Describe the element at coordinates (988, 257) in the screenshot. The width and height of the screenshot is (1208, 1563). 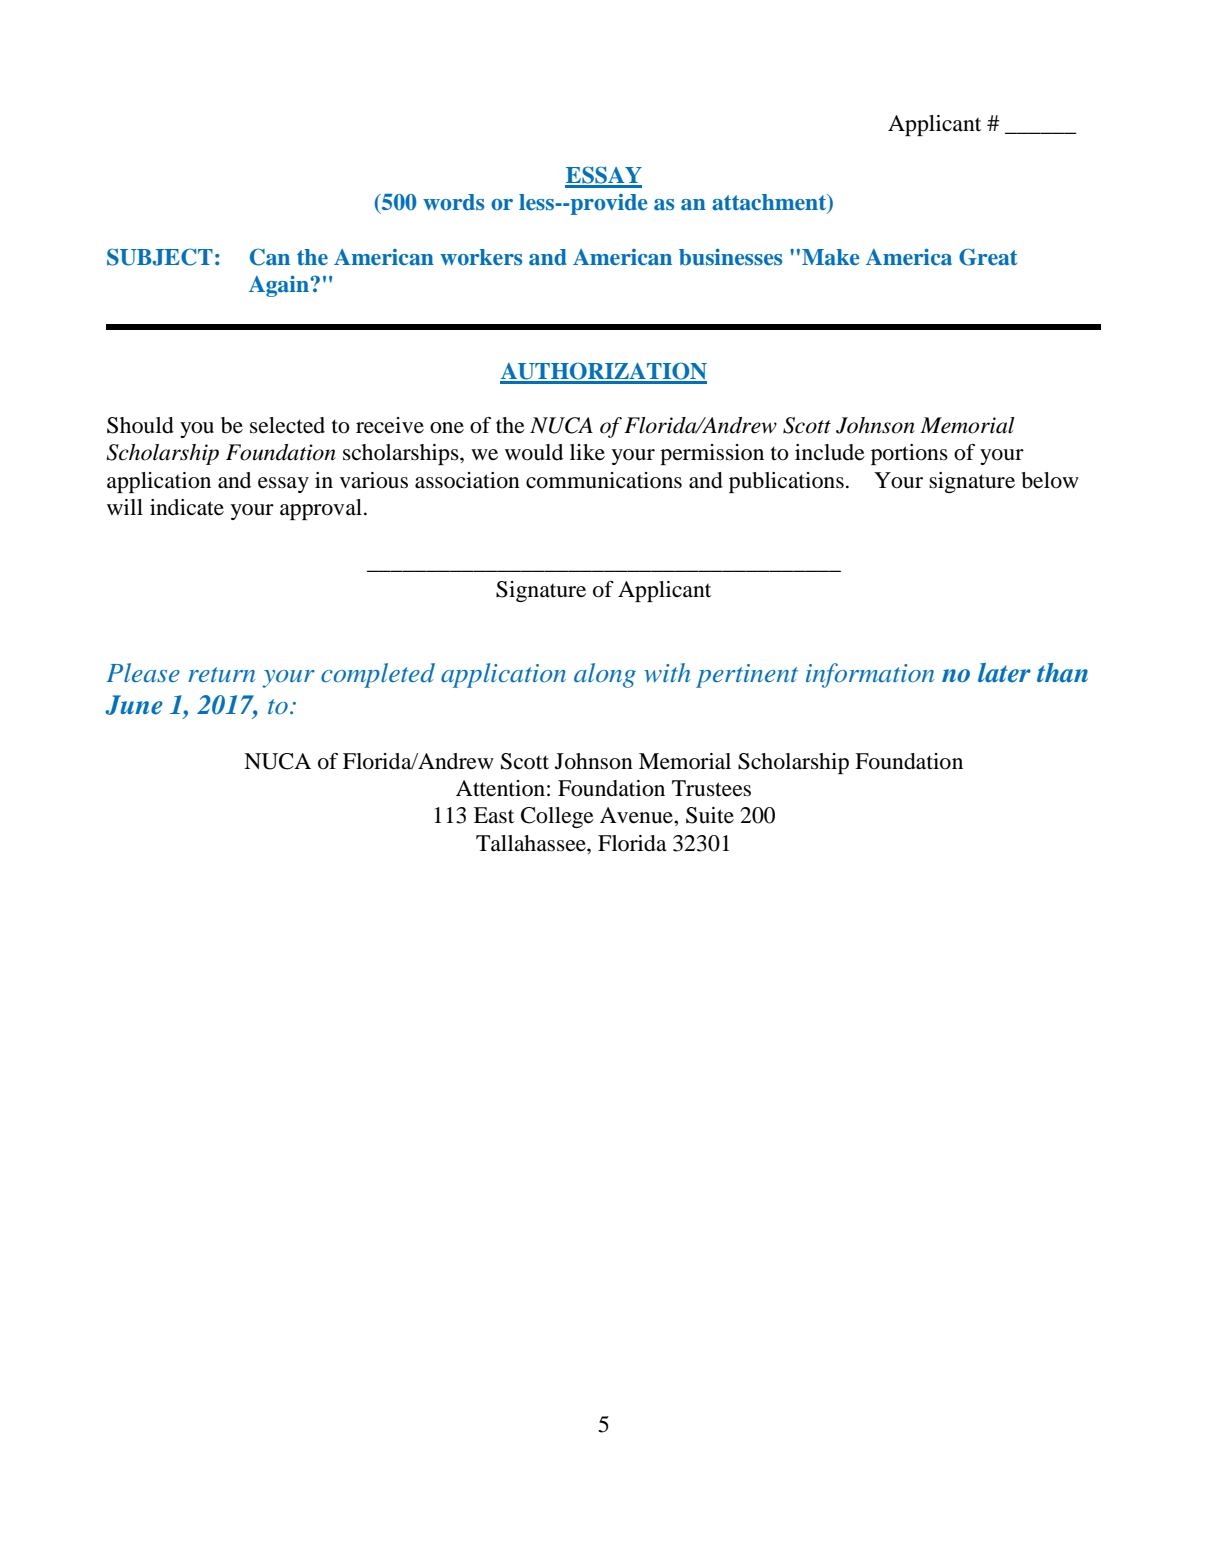
I see `Great` at that location.
